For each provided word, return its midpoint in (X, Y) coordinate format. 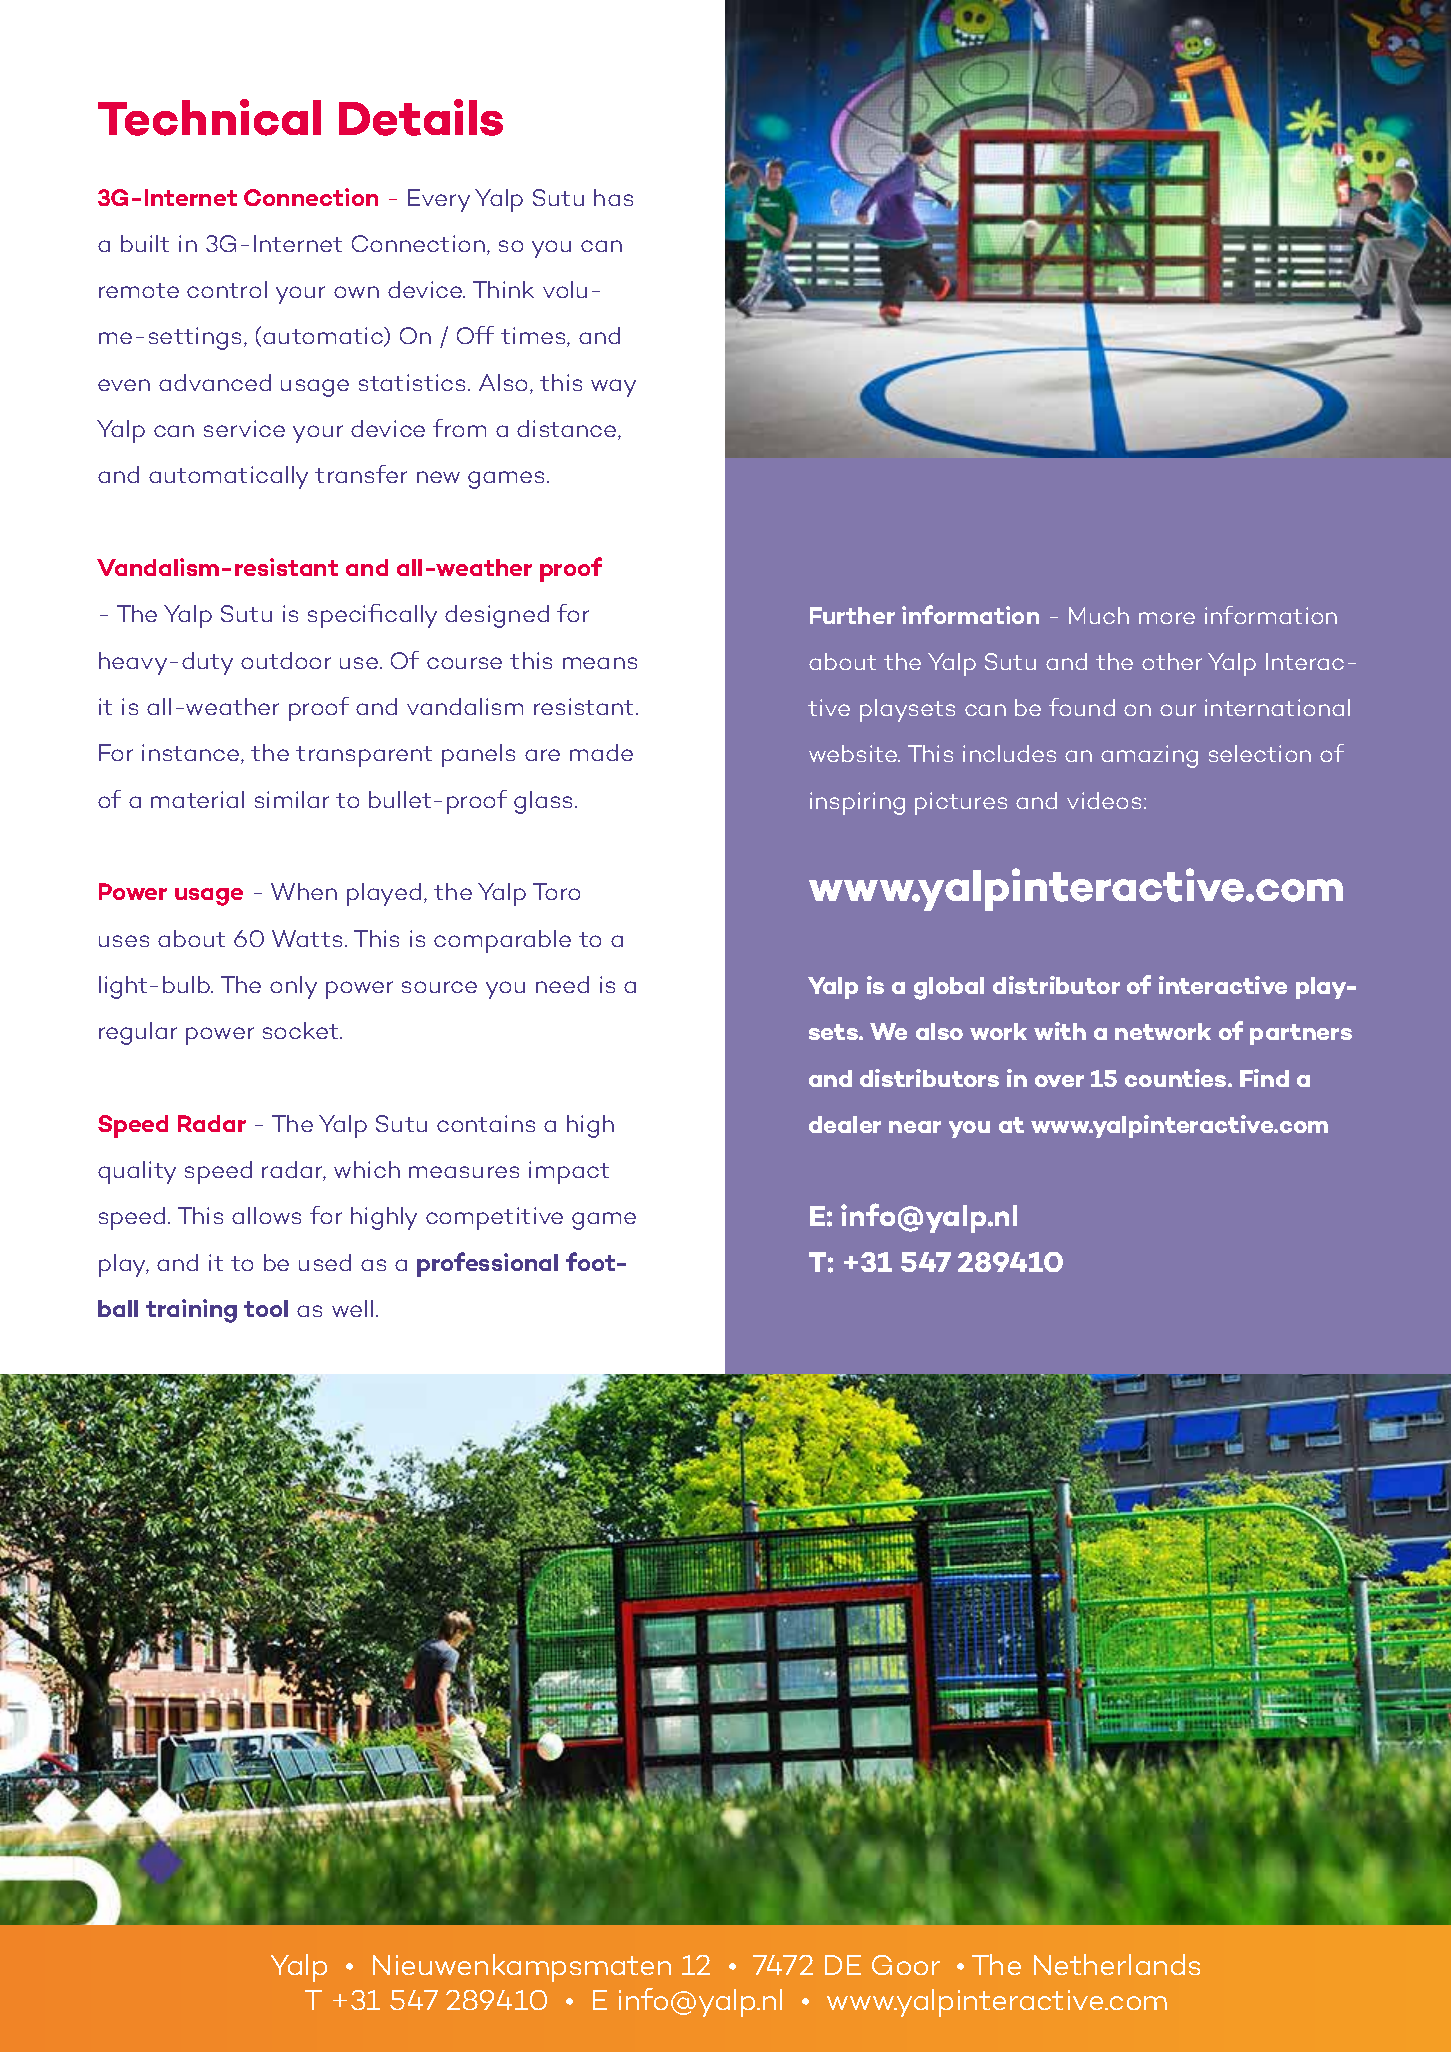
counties (1177, 1078)
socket (302, 1030)
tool (266, 1308)
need (562, 984)
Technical (209, 117)
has (613, 197)
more (1167, 618)
